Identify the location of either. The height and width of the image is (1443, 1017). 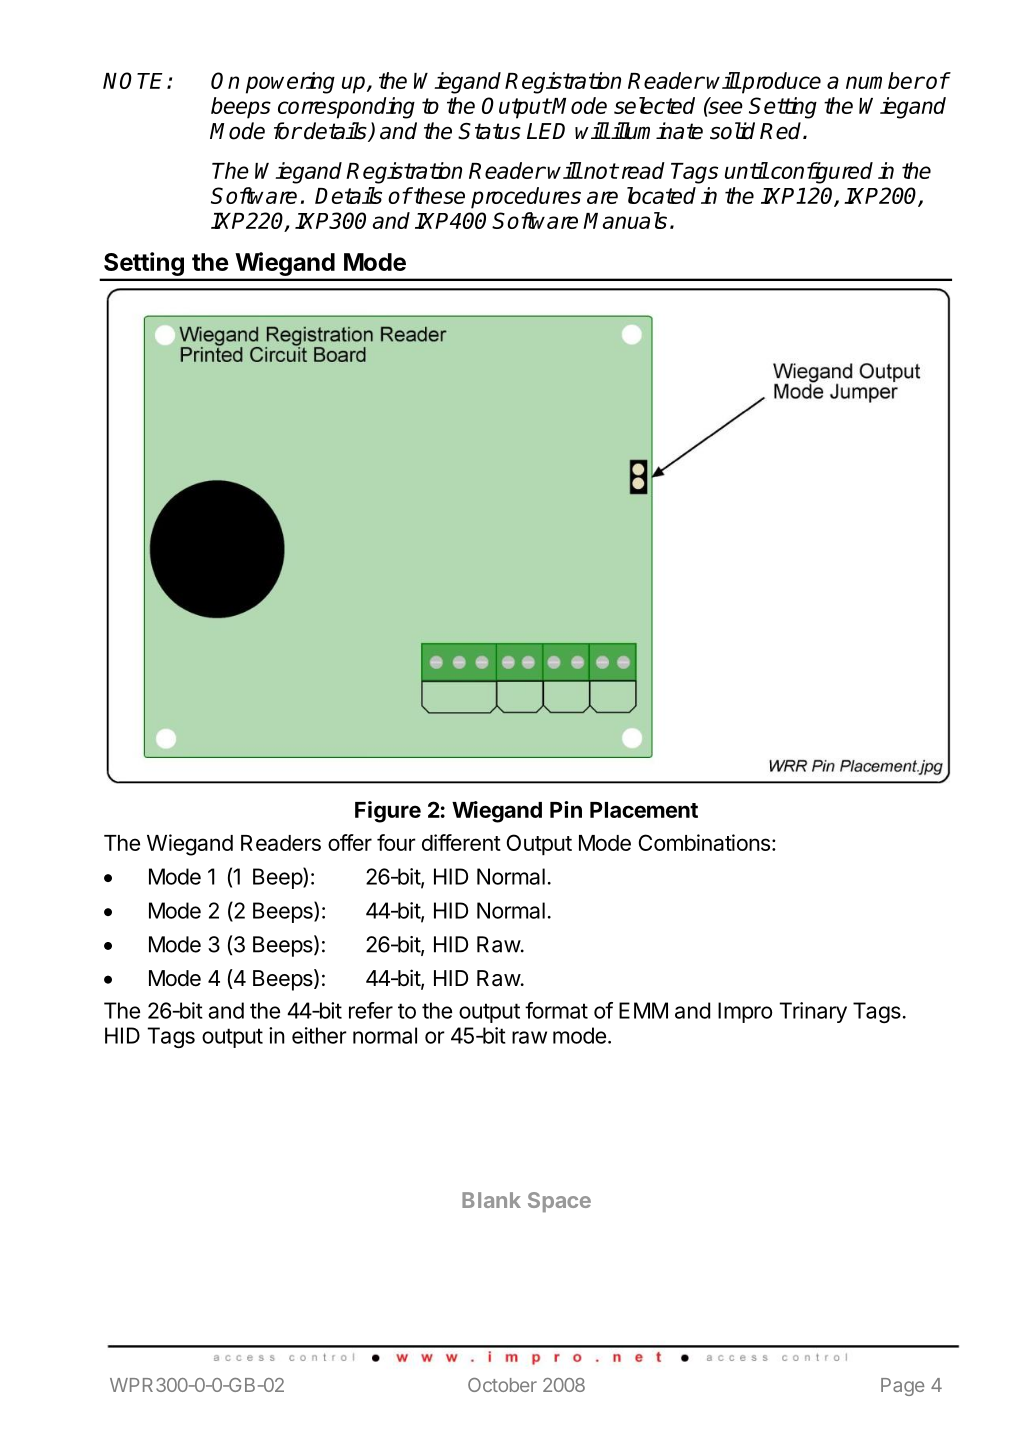
(319, 1035).
